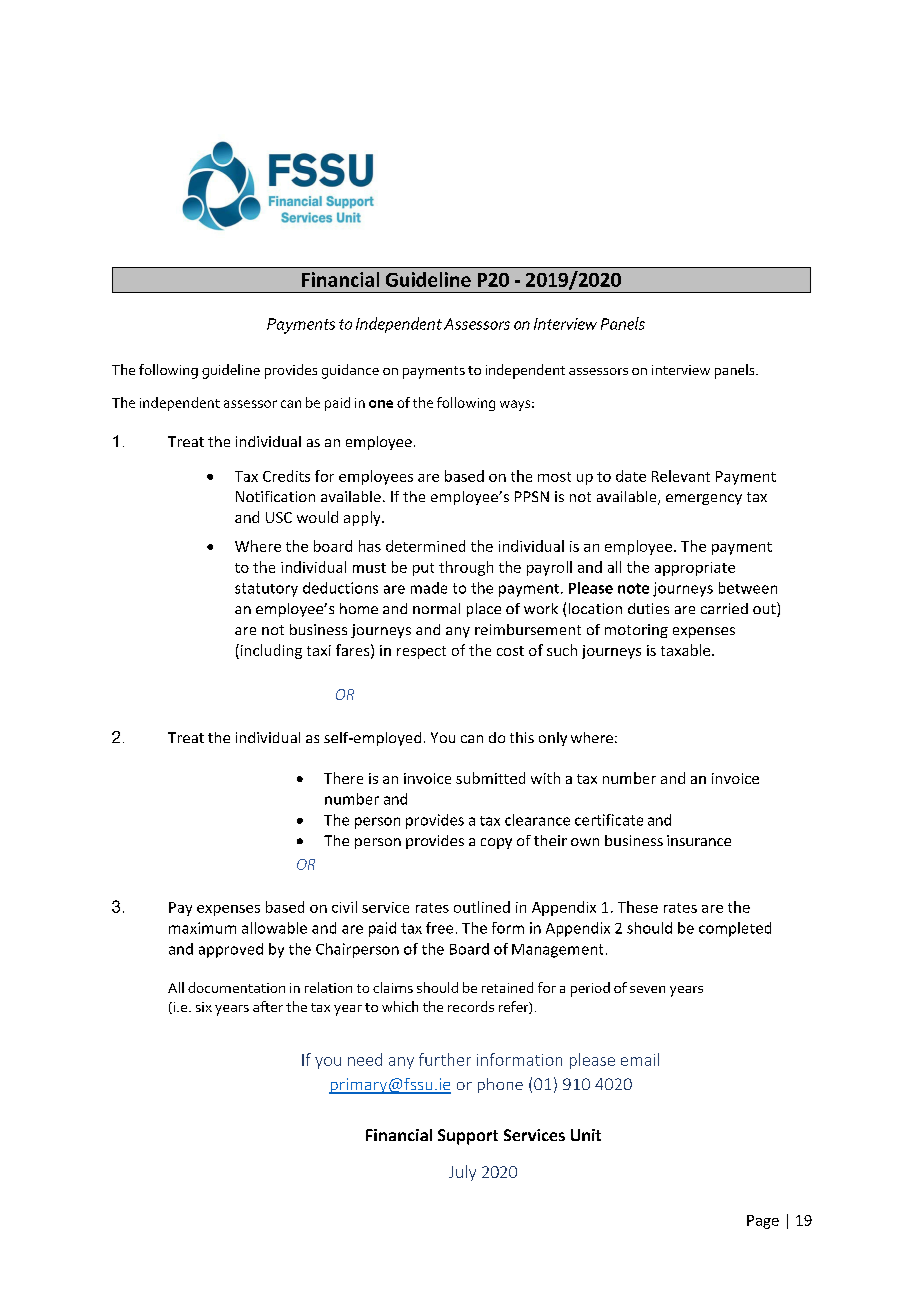 This screenshot has height=1307, width=924. I want to click on taxable, so click(687, 650).
